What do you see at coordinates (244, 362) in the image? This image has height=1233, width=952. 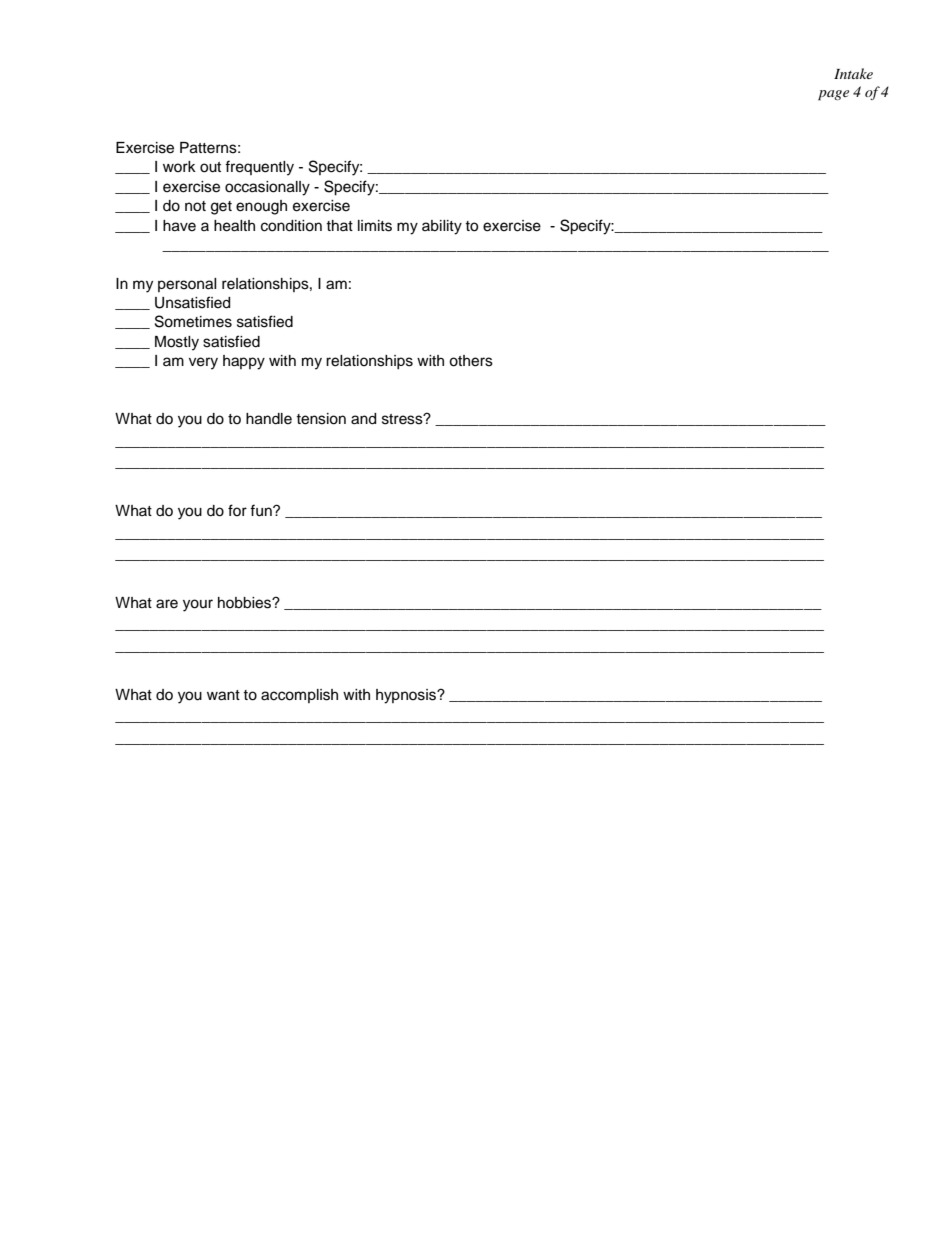 I see `happy` at bounding box center [244, 362].
